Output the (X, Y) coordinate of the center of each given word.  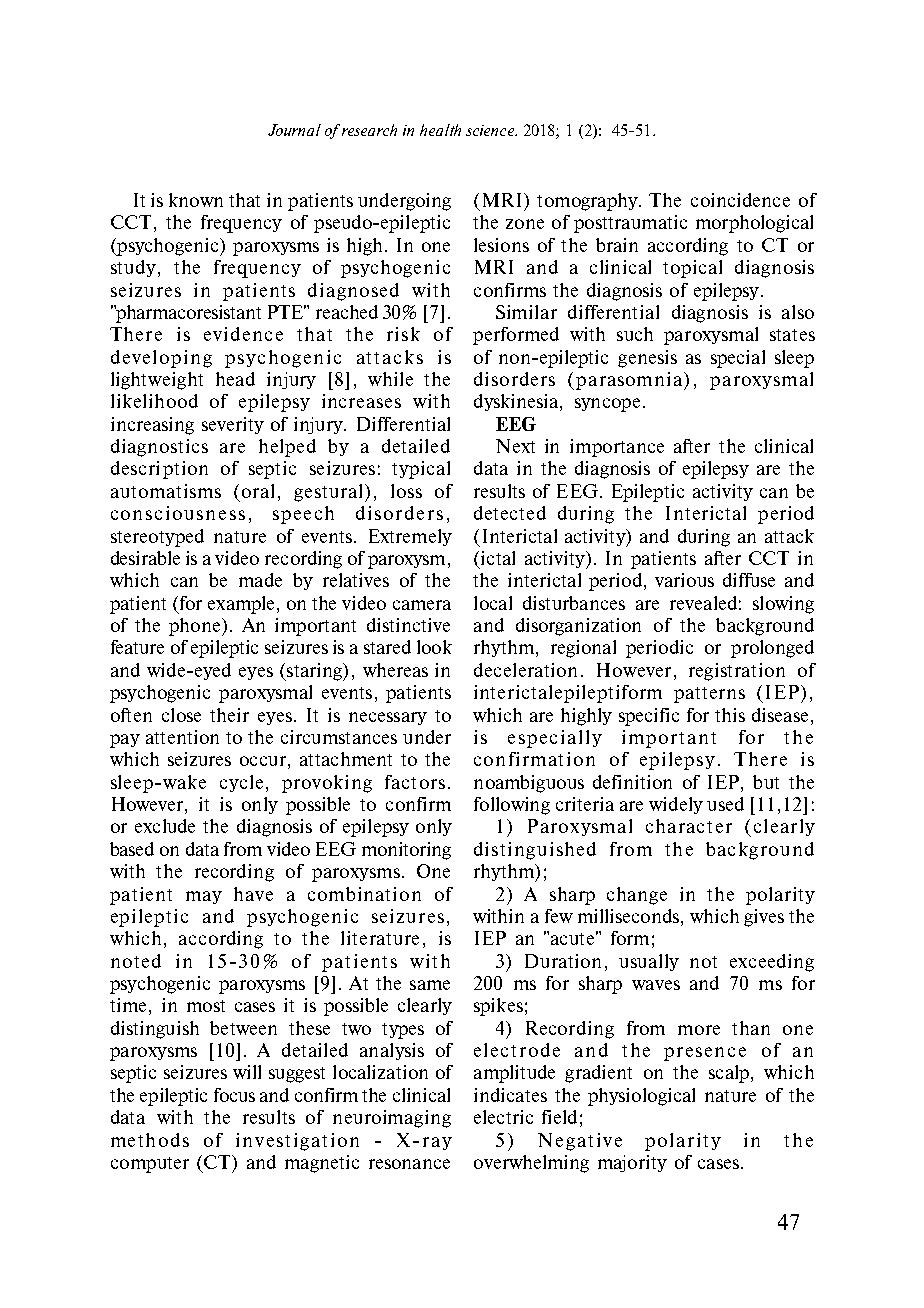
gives (764, 918)
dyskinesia (516, 402)
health (440, 130)
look (434, 647)
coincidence (740, 200)
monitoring (406, 851)
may (204, 897)
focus (234, 1095)
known (196, 200)
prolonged (772, 649)
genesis (647, 359)
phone (196, 627)
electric (503, 1117)
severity (233, 425)
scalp (730, 1074)
